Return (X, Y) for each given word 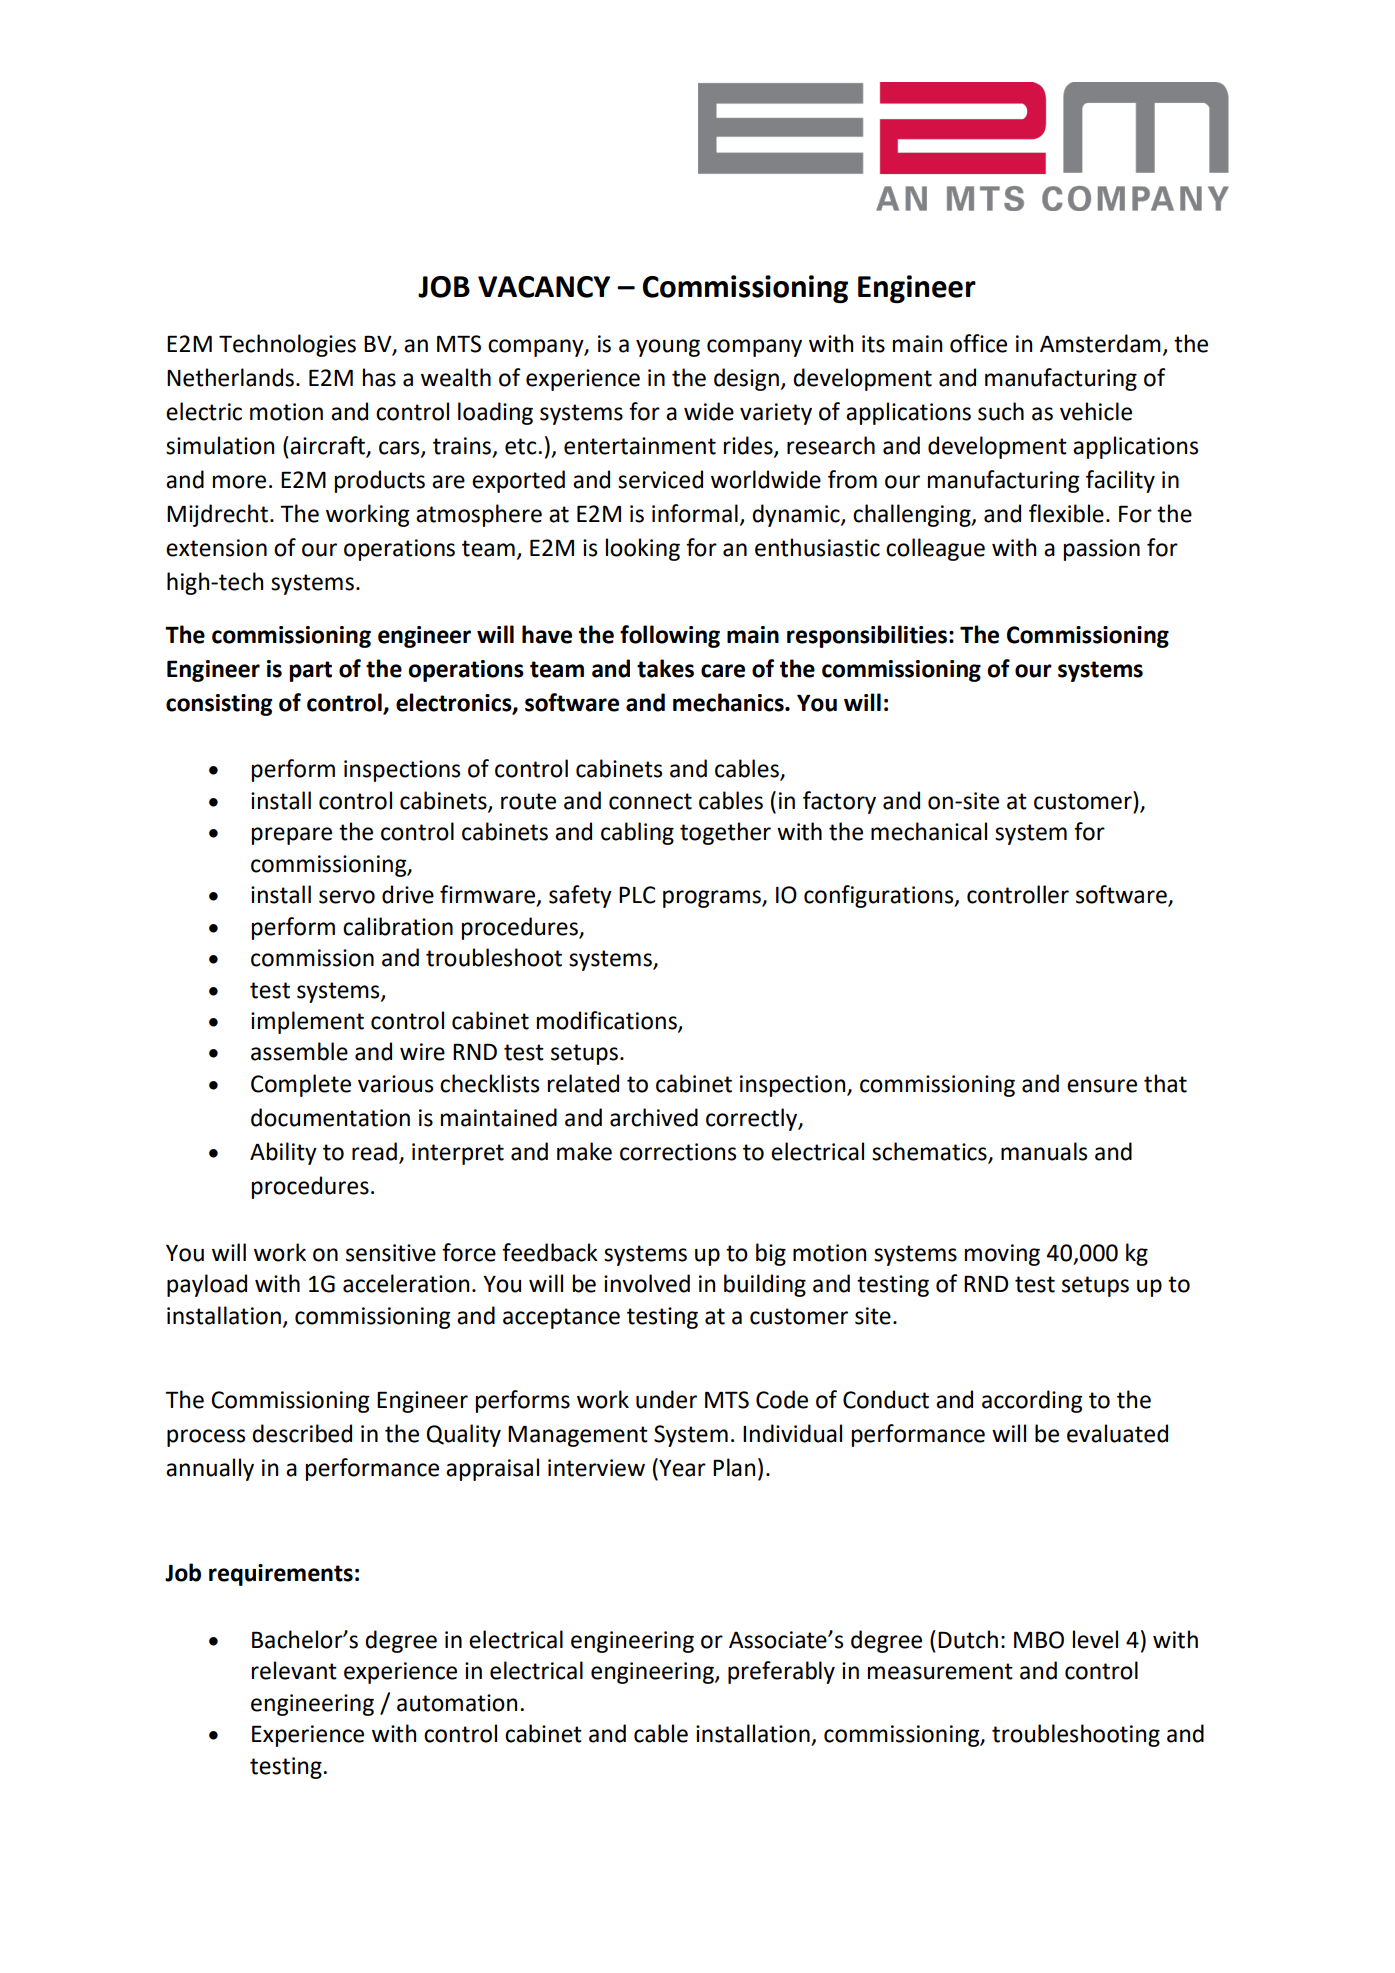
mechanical (929, 831)
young (668, 348)
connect (650, 801)
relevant (294, 1670)
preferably (781, 1672)
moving (1002, 1255)
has (379, 377)
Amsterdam (1100, 343)
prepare (292, 836)
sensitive (391, 1253)
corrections (678, 1152)
